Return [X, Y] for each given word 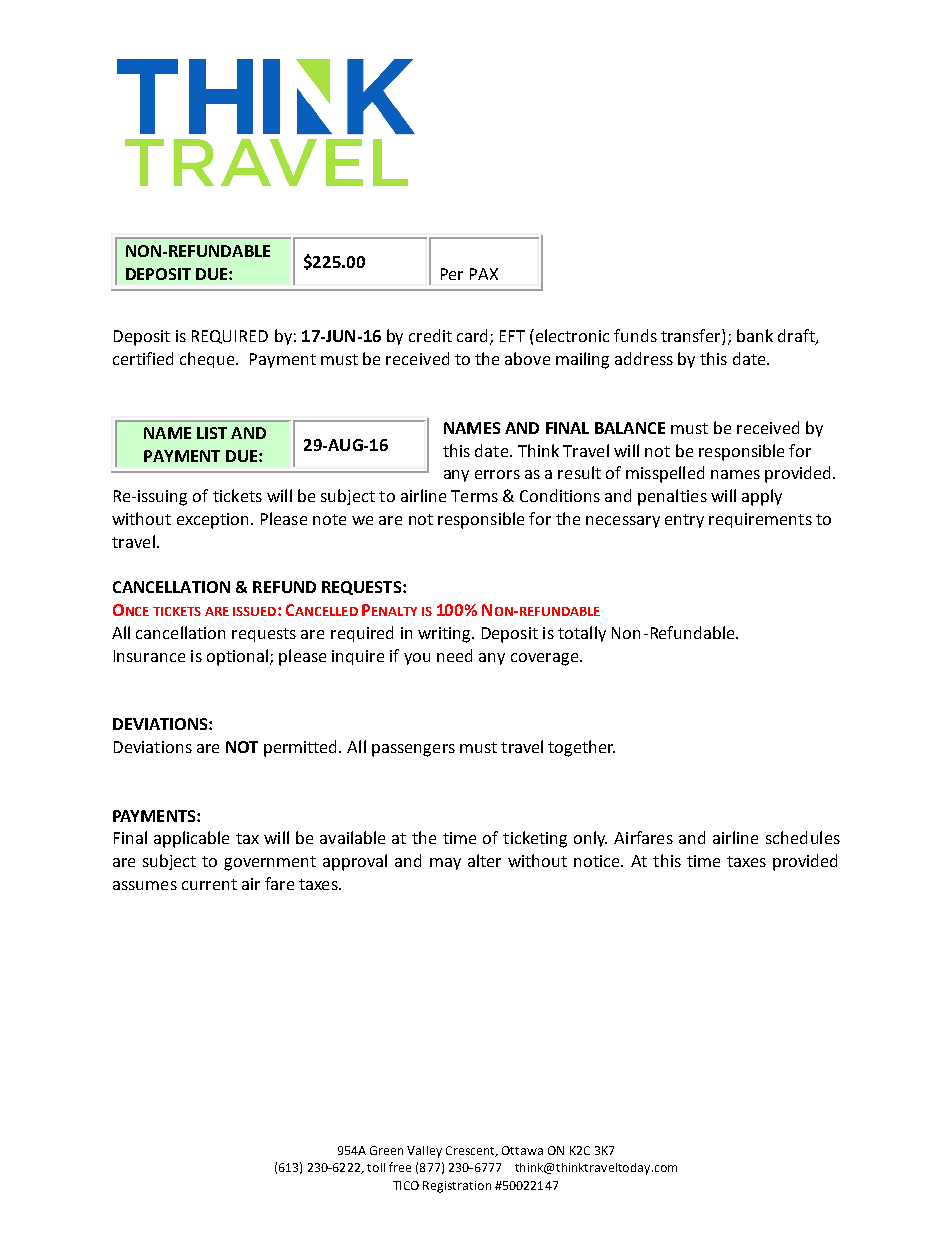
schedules [803, 837]
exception [212, 521]
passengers [413, 750]
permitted [302, 748]
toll [376, 1167]
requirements [760, 520]
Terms [474, 496]
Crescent [471, 1151]
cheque [208, 360]
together [581, 748]
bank [755, 335]
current [209, 884]
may [445, 864]
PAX [484, 274]
